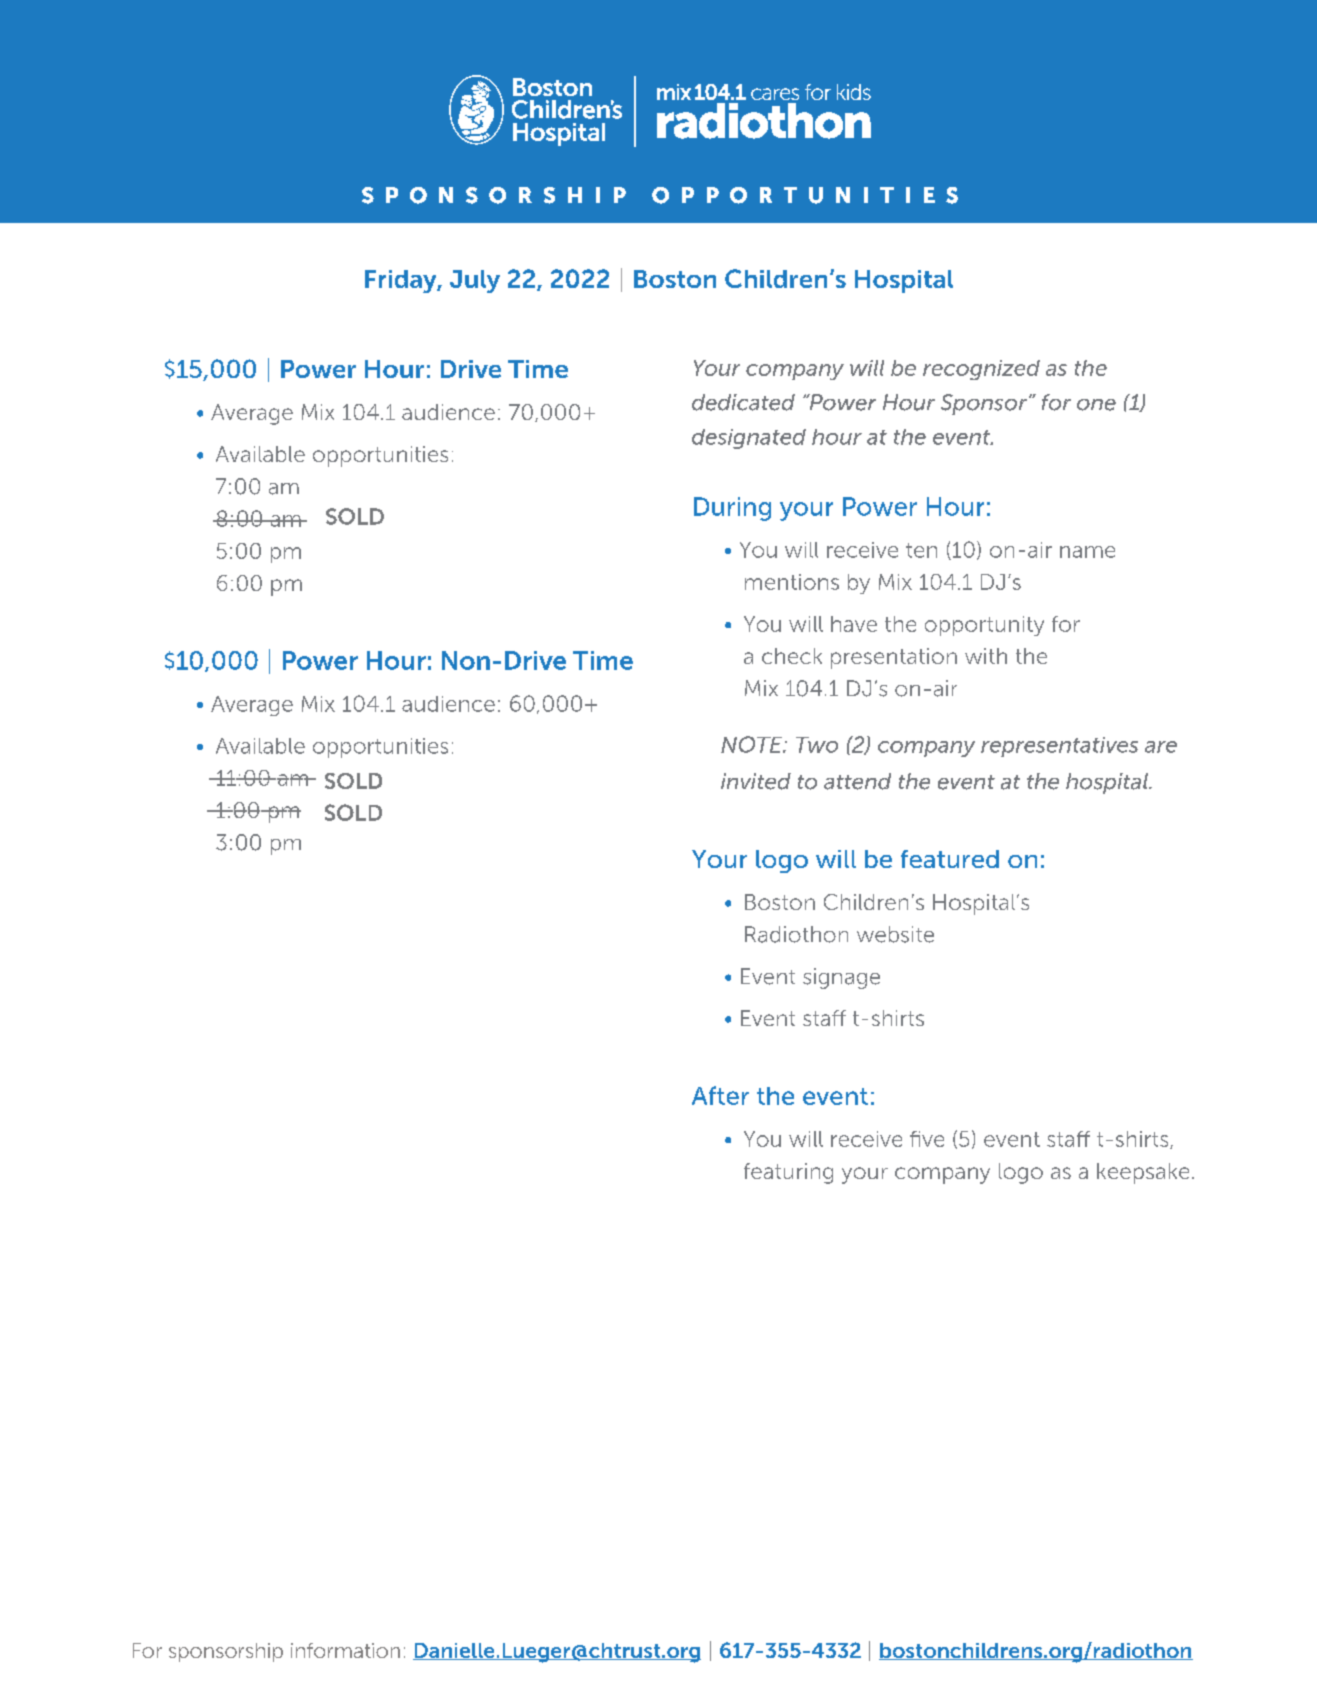  Describe the element at coordinates (743, 402) in the document. I see `dedicated` at that location.
